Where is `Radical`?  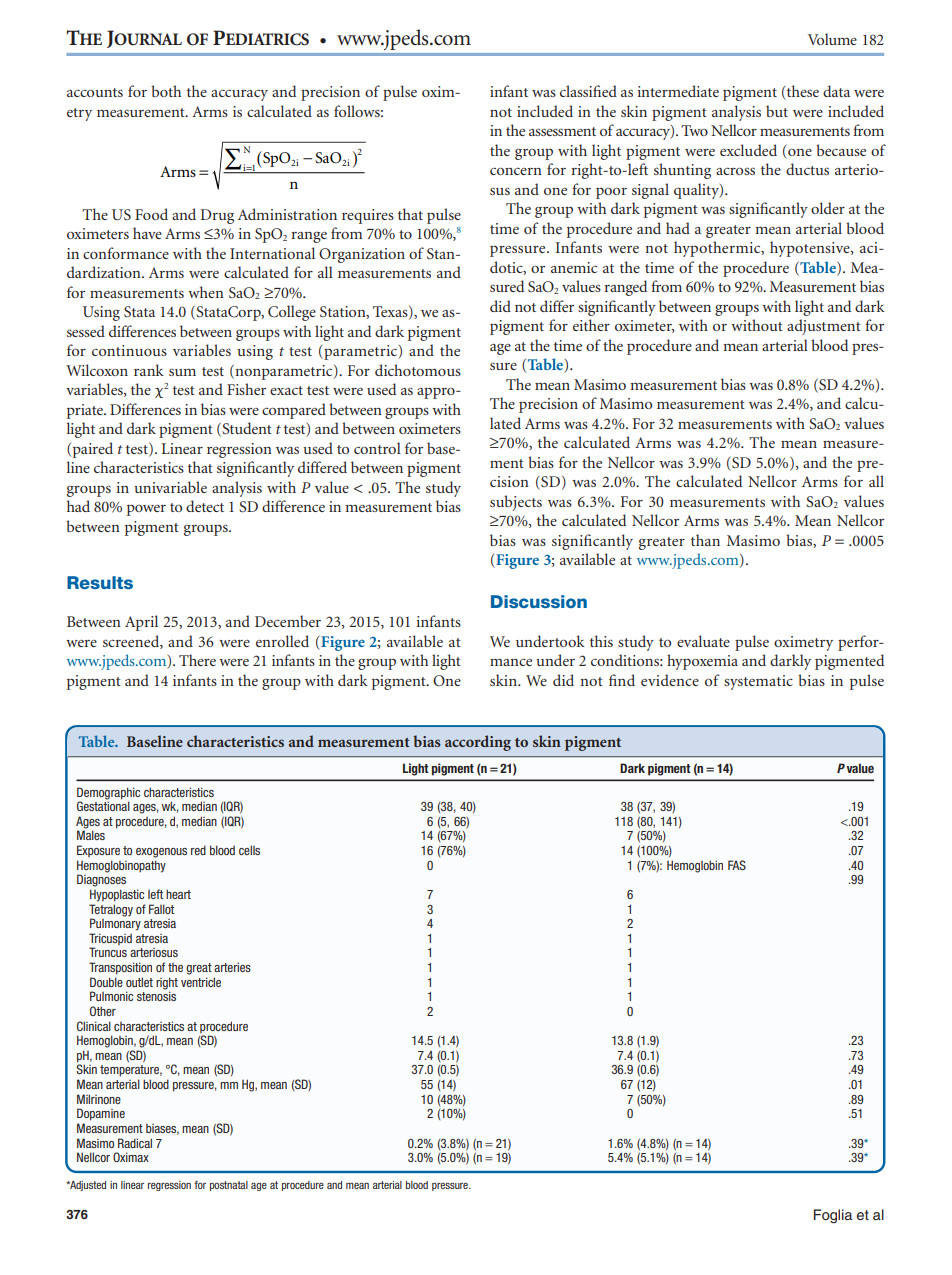 Radical is located at coordinates (135, 1143).
